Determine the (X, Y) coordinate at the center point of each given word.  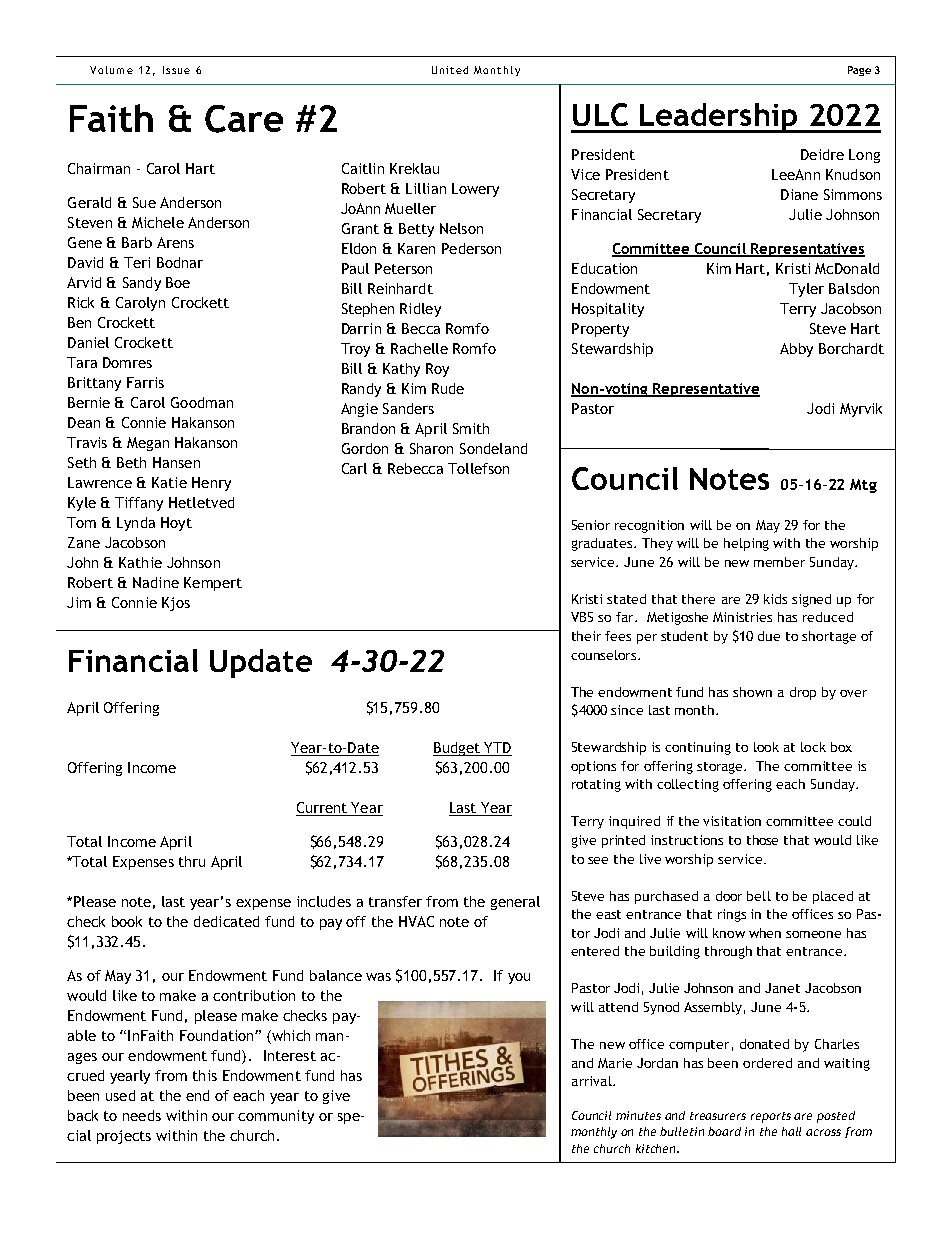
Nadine (156, 582)
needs (142, 1115)
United (450, 70)
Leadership (719, 118)
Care (244, 119)
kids (775, 599)
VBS (582, 617)
